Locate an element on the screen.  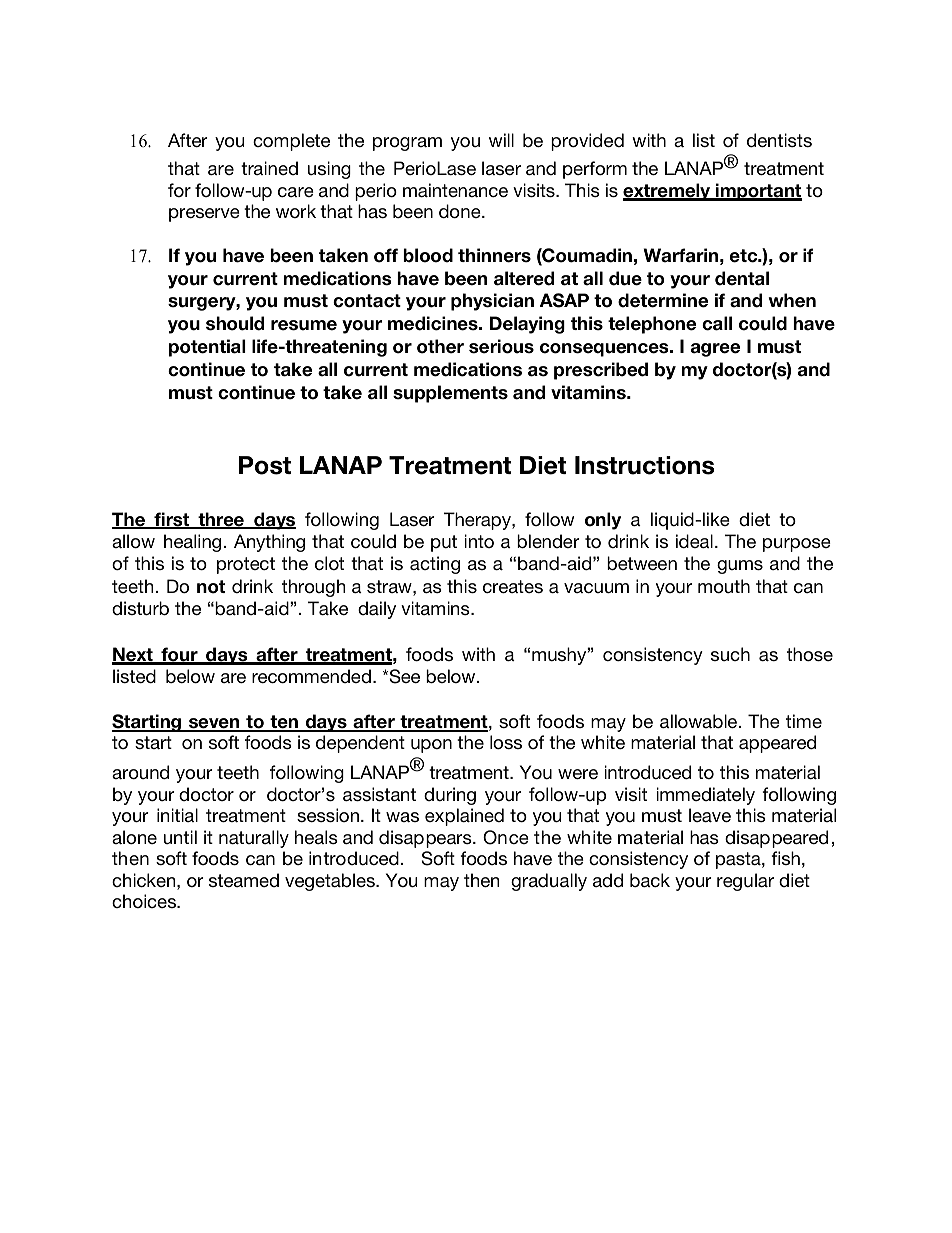
gradually is located at coordinates (549, 882).
